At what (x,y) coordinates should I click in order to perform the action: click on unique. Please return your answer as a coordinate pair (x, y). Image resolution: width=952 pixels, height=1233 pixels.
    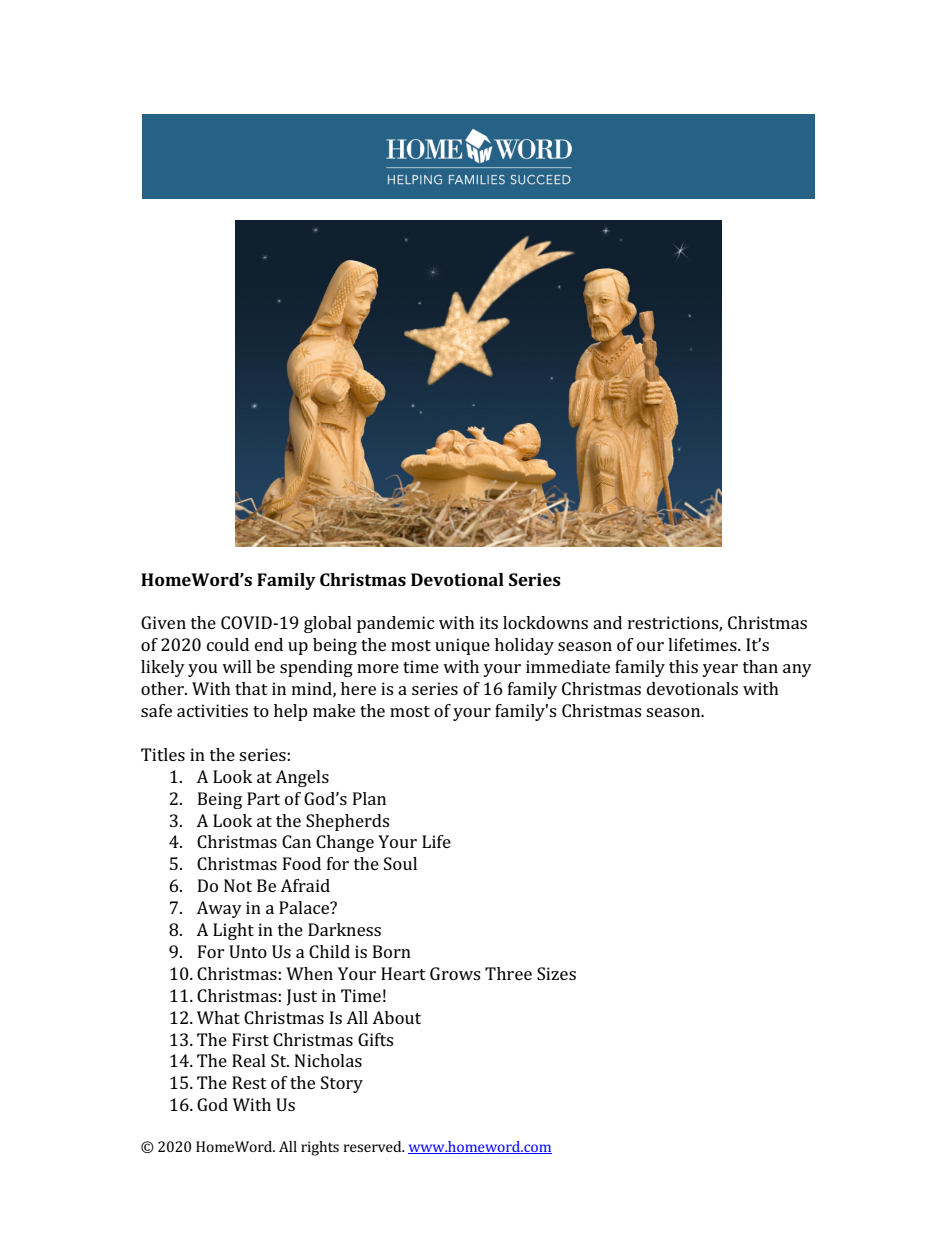
    Looking at the image, I should click on (462, 646).
